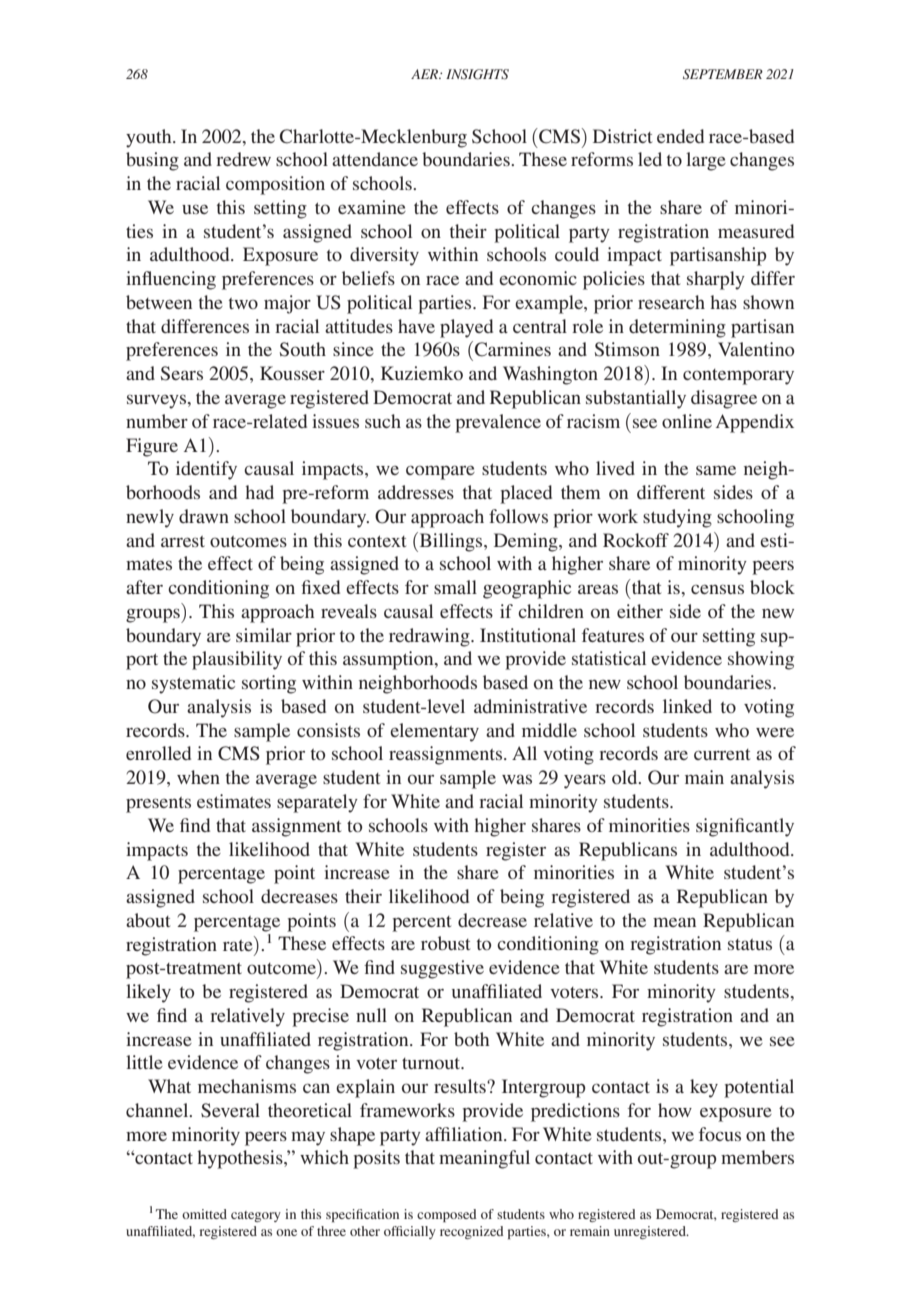 This document has width=921, height=1316. I want to click on omitted, so click(204, 1214).
